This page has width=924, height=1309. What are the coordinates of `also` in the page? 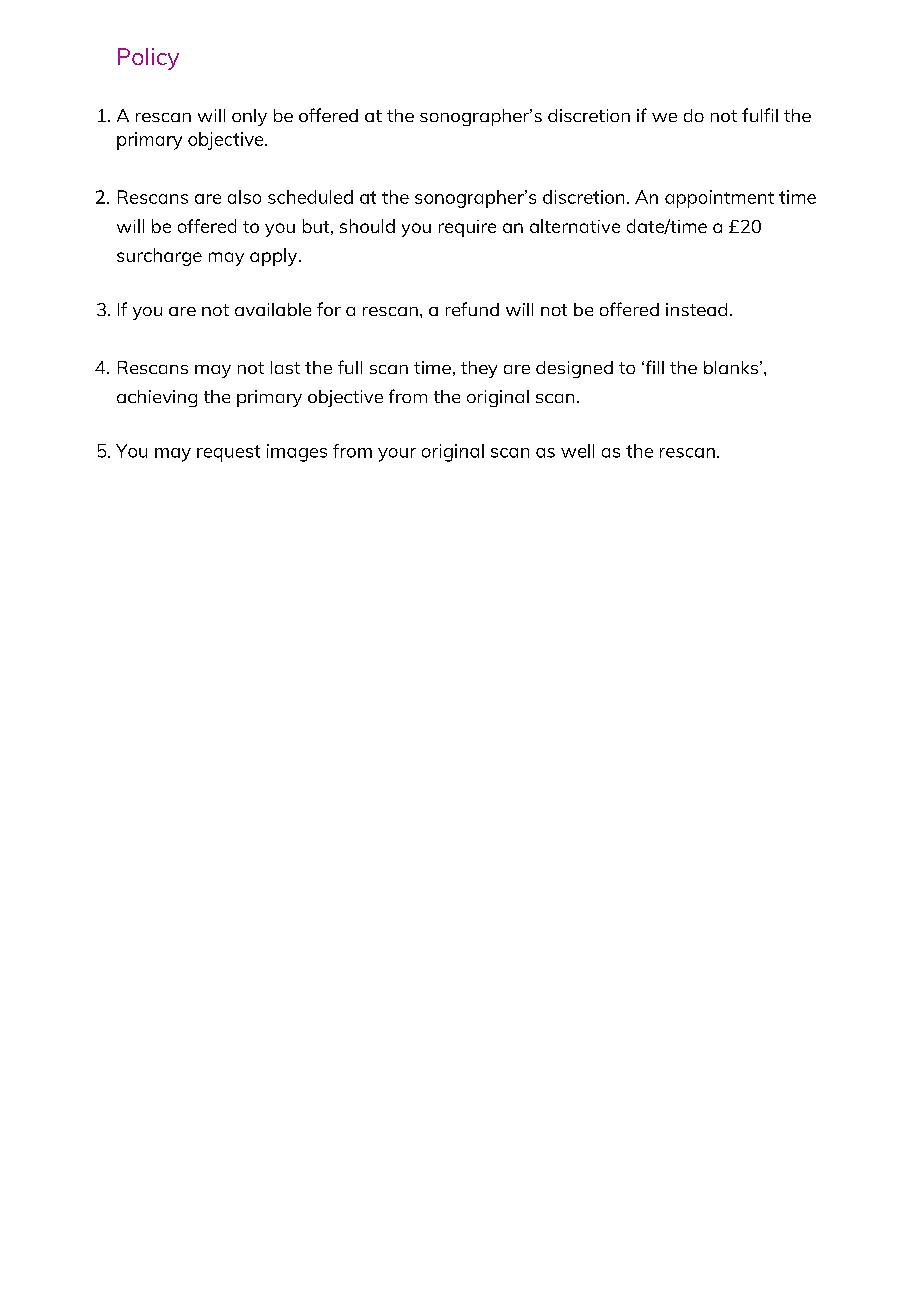 It's located at (244, 197).
